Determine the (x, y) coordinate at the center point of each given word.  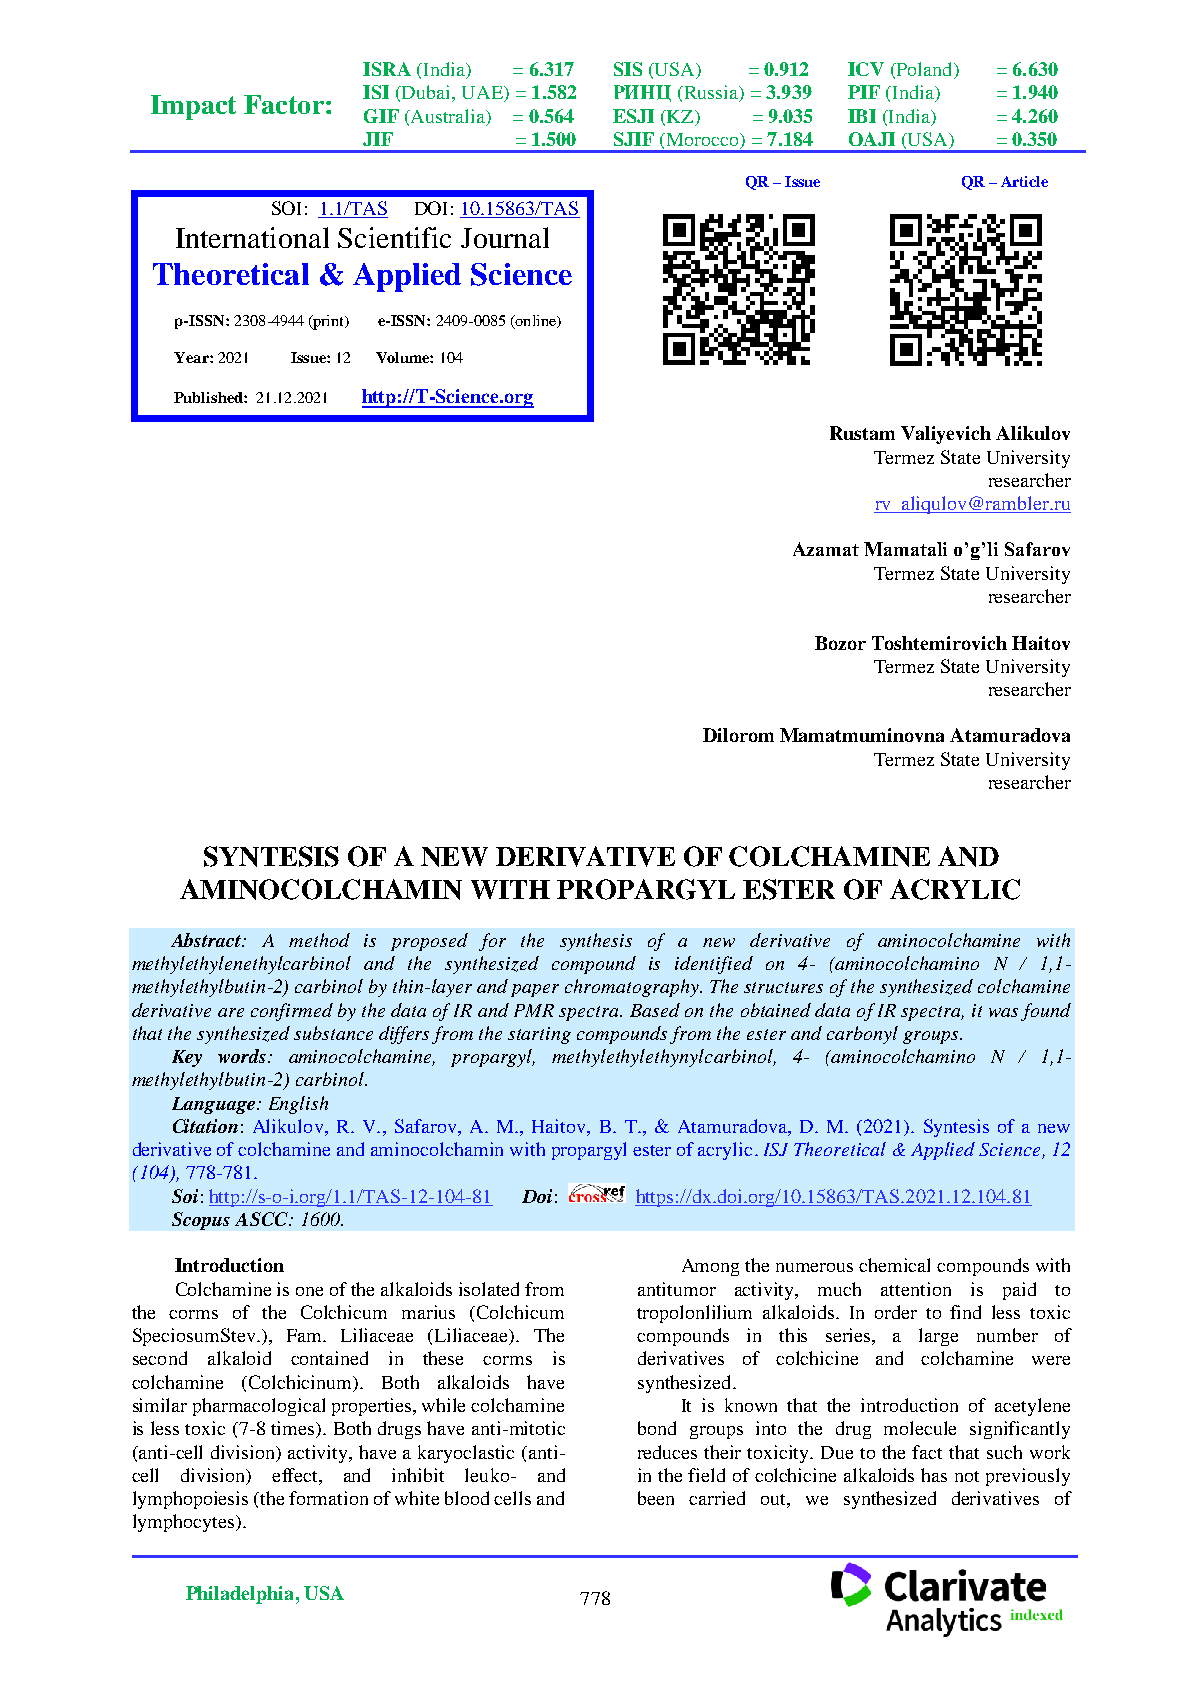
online (535, 321)
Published (209, 397)
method (319, 940)
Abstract (207, 940)
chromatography (633, 988)
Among (710, 1267)
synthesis (596, 942)
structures (783, 987)
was (1003, 1012)
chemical (894, 1265)
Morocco (702, 141)
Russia (711, 93)
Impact (193, 107)
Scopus (201, 1221)
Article (1024, 181)
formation (328, 1498)
